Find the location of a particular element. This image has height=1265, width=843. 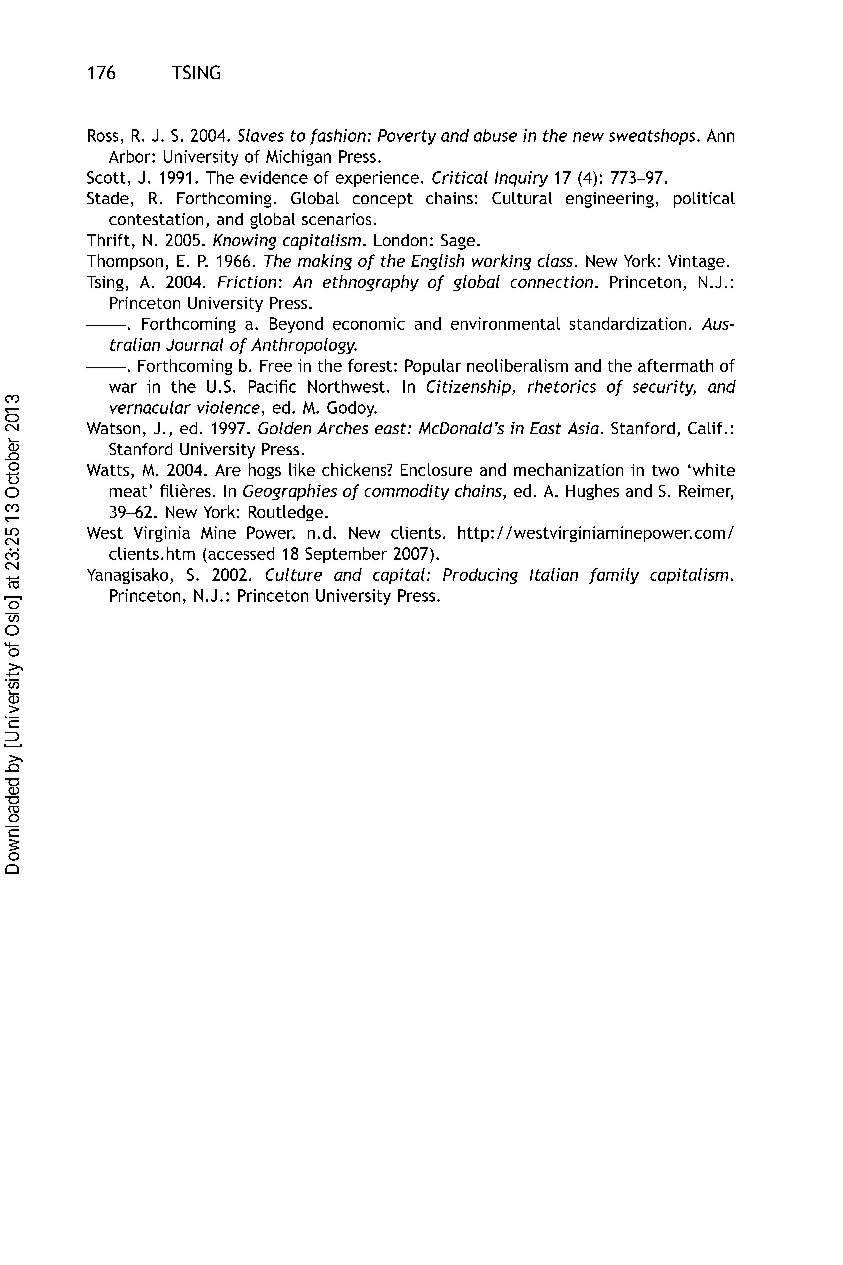

Are is located at coordinates (228, 470).
